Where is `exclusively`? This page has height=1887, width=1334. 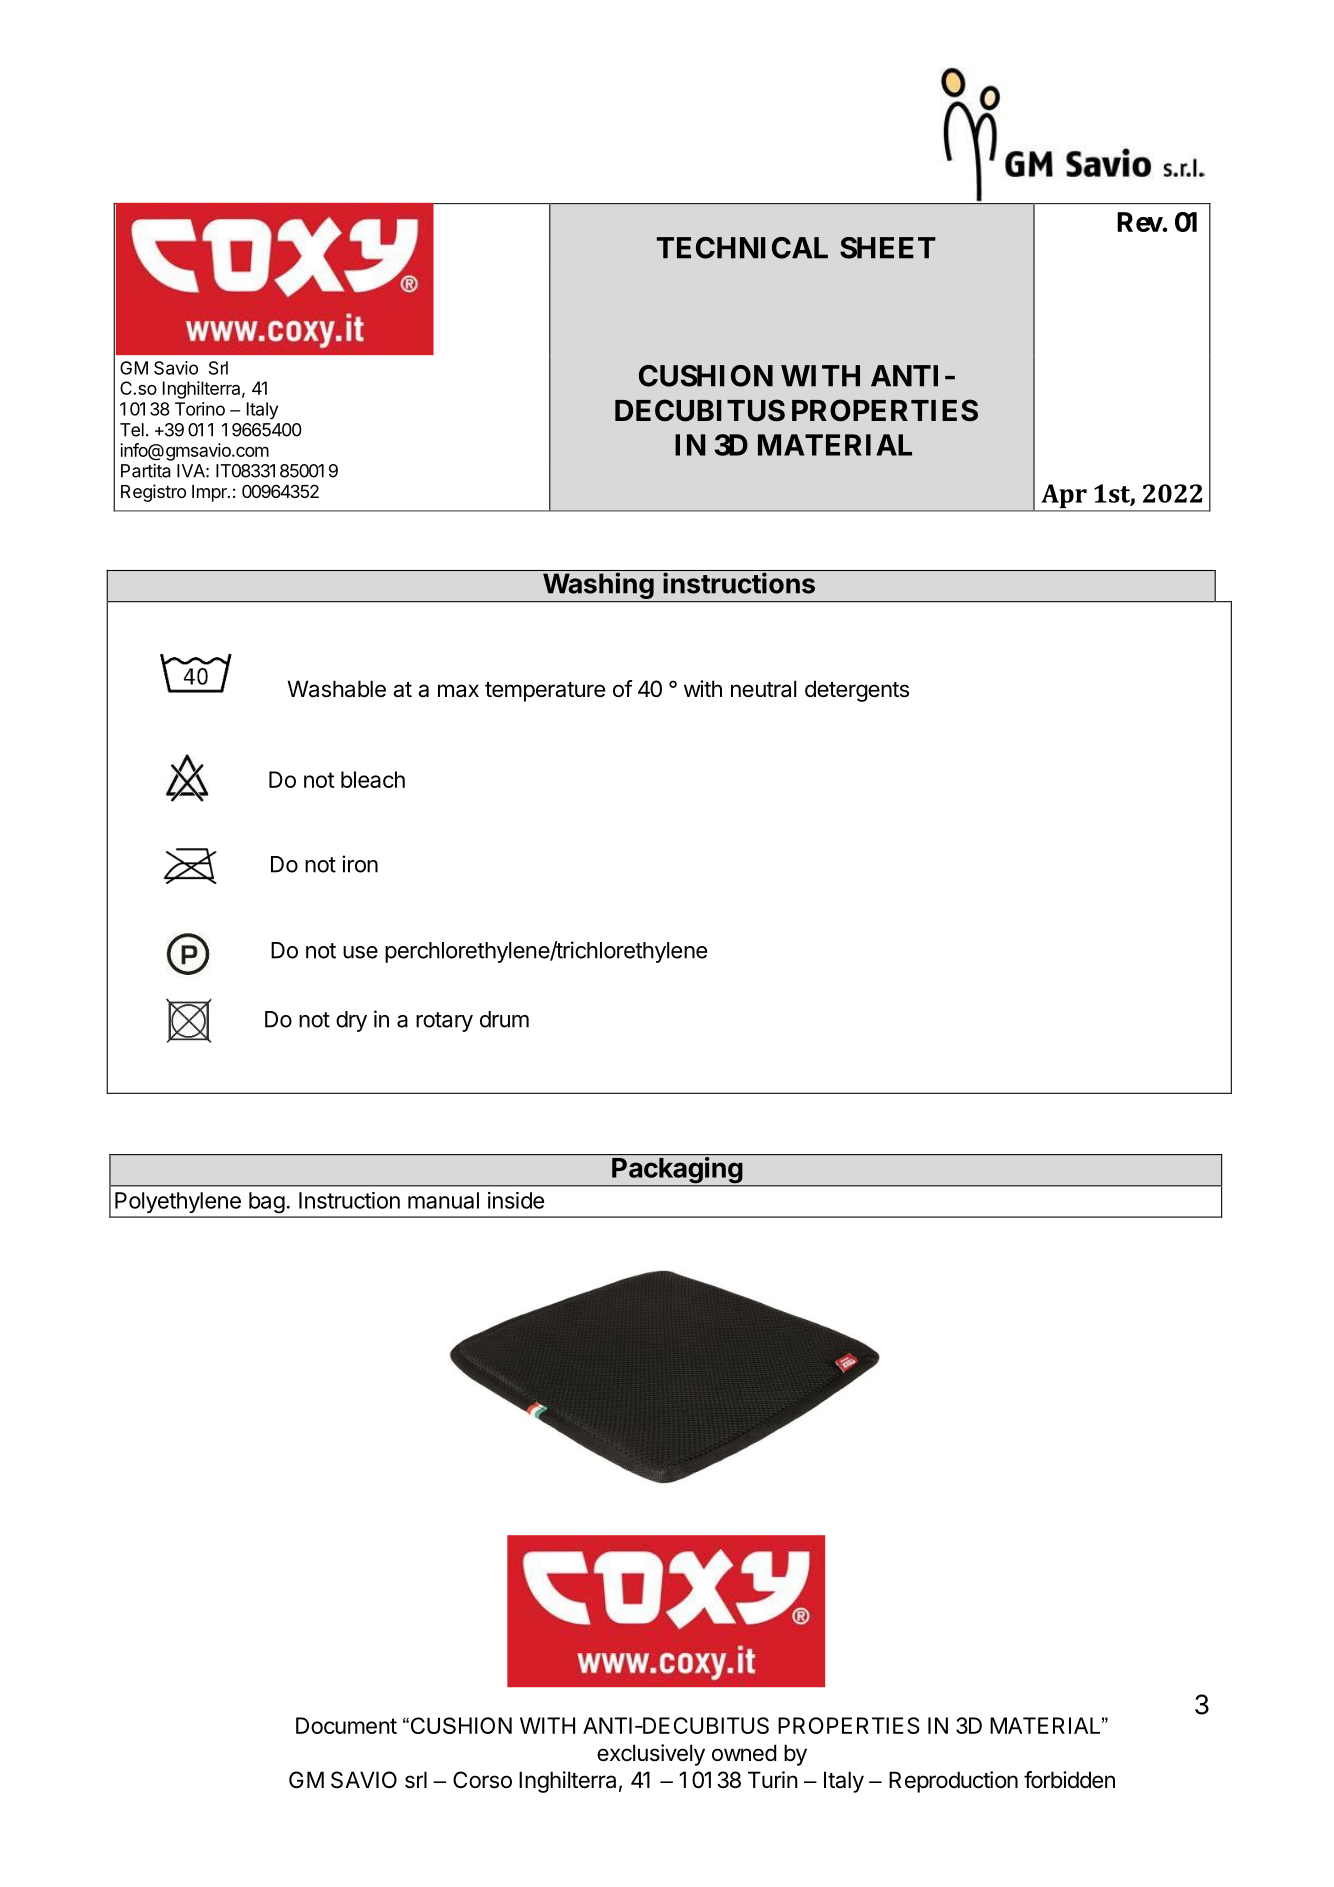 exclusively is located at coordinates (651, 1755).
